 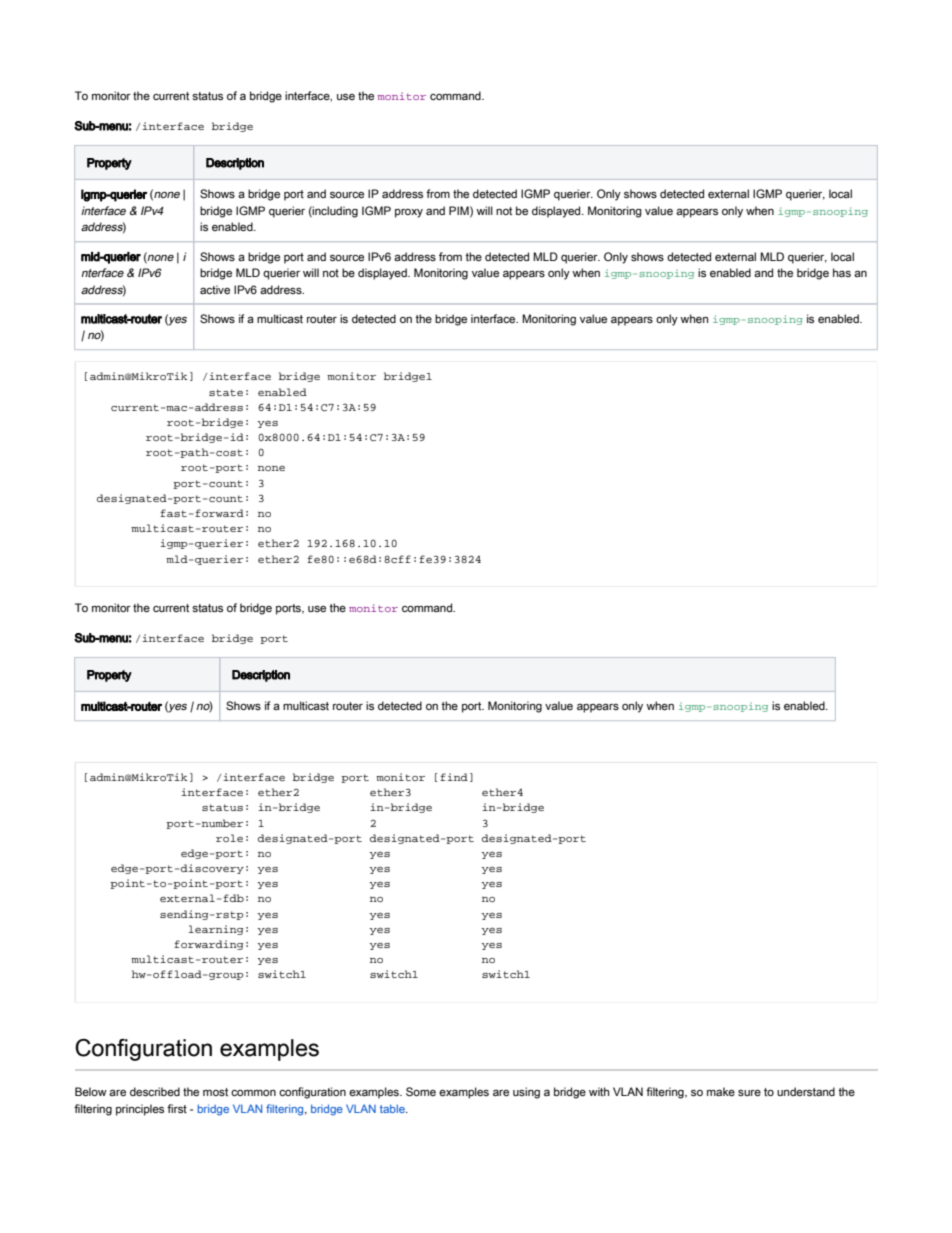 I want to click on make, so click(x=721, y=1091).
